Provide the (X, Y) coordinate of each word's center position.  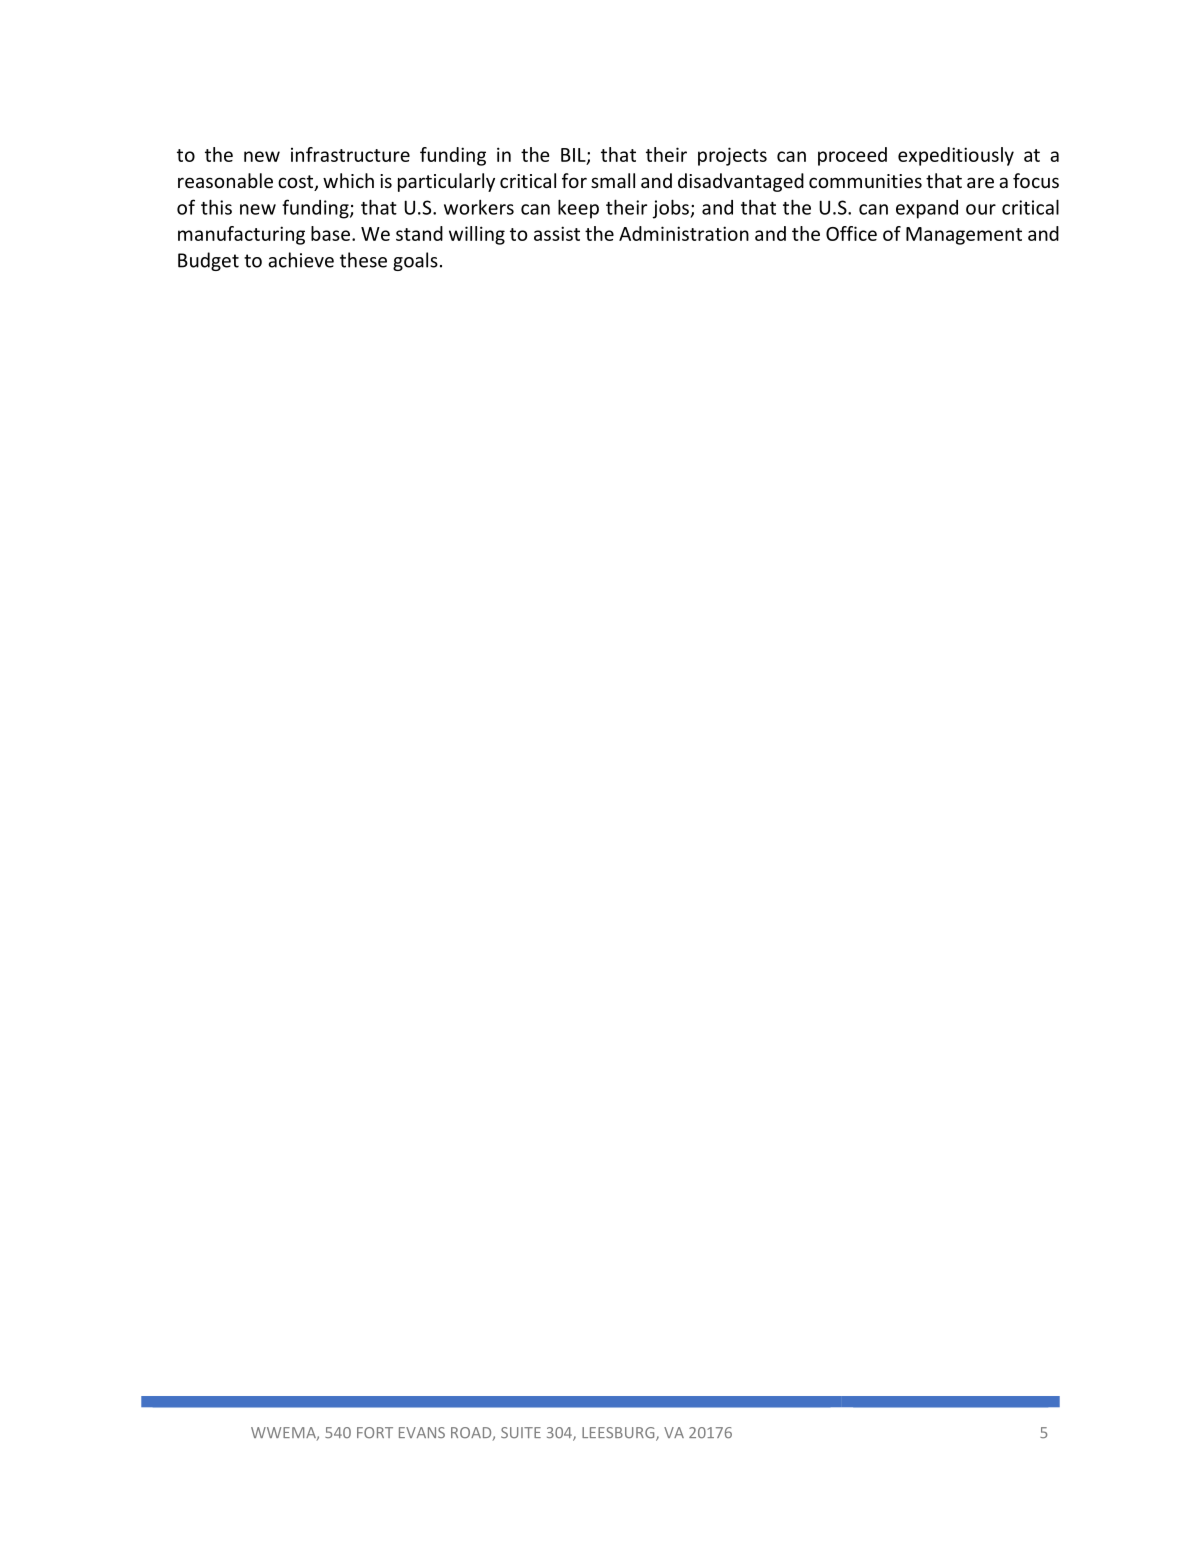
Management (964, 236)
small (613, 180)
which (348, 180)
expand (927, 209)
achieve (301, 260)
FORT (375, 1432)
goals (415, 261)
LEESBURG (619, 1434)
